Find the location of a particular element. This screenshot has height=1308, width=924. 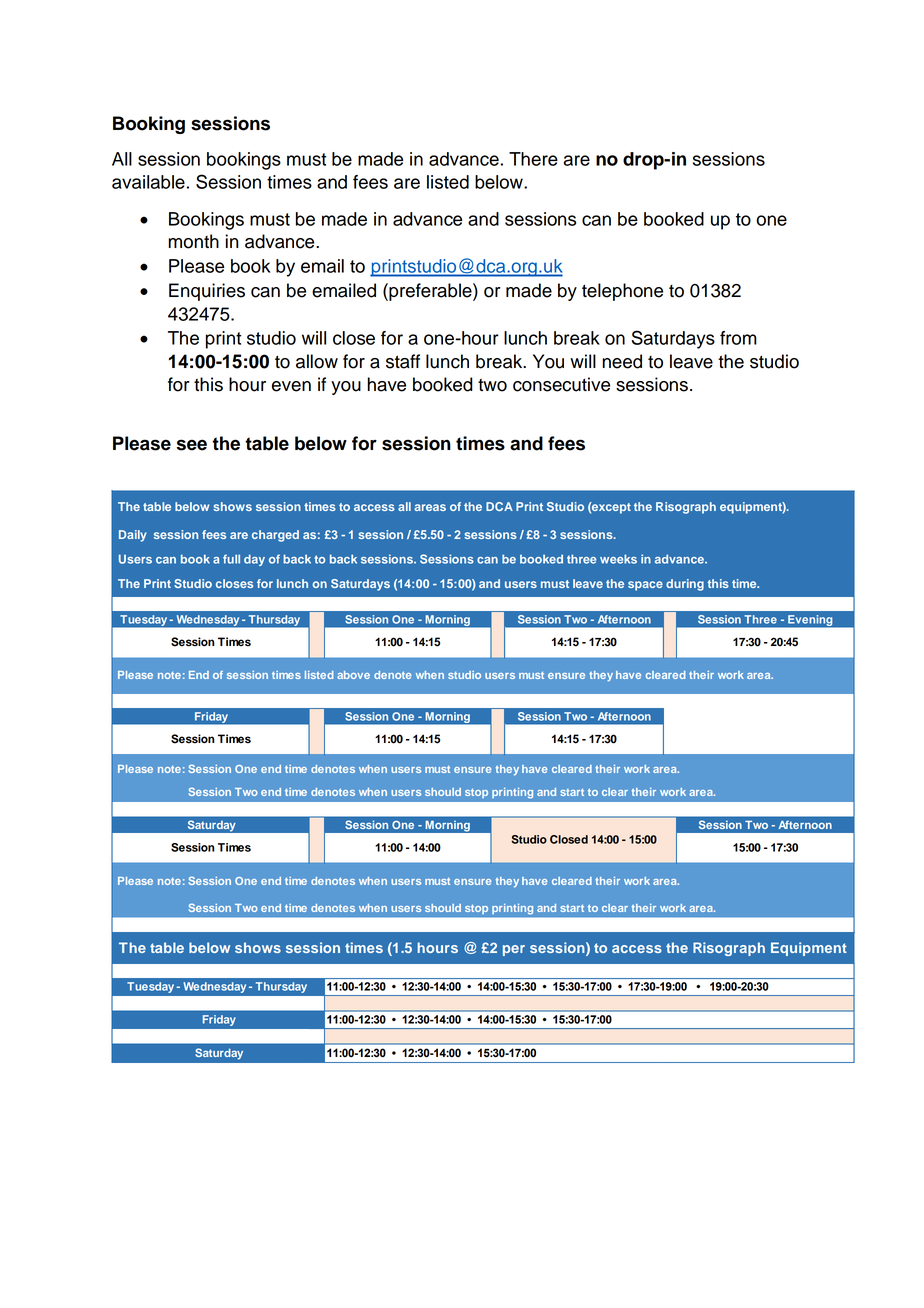

Enquiries is located at coordinates (207, 292).
